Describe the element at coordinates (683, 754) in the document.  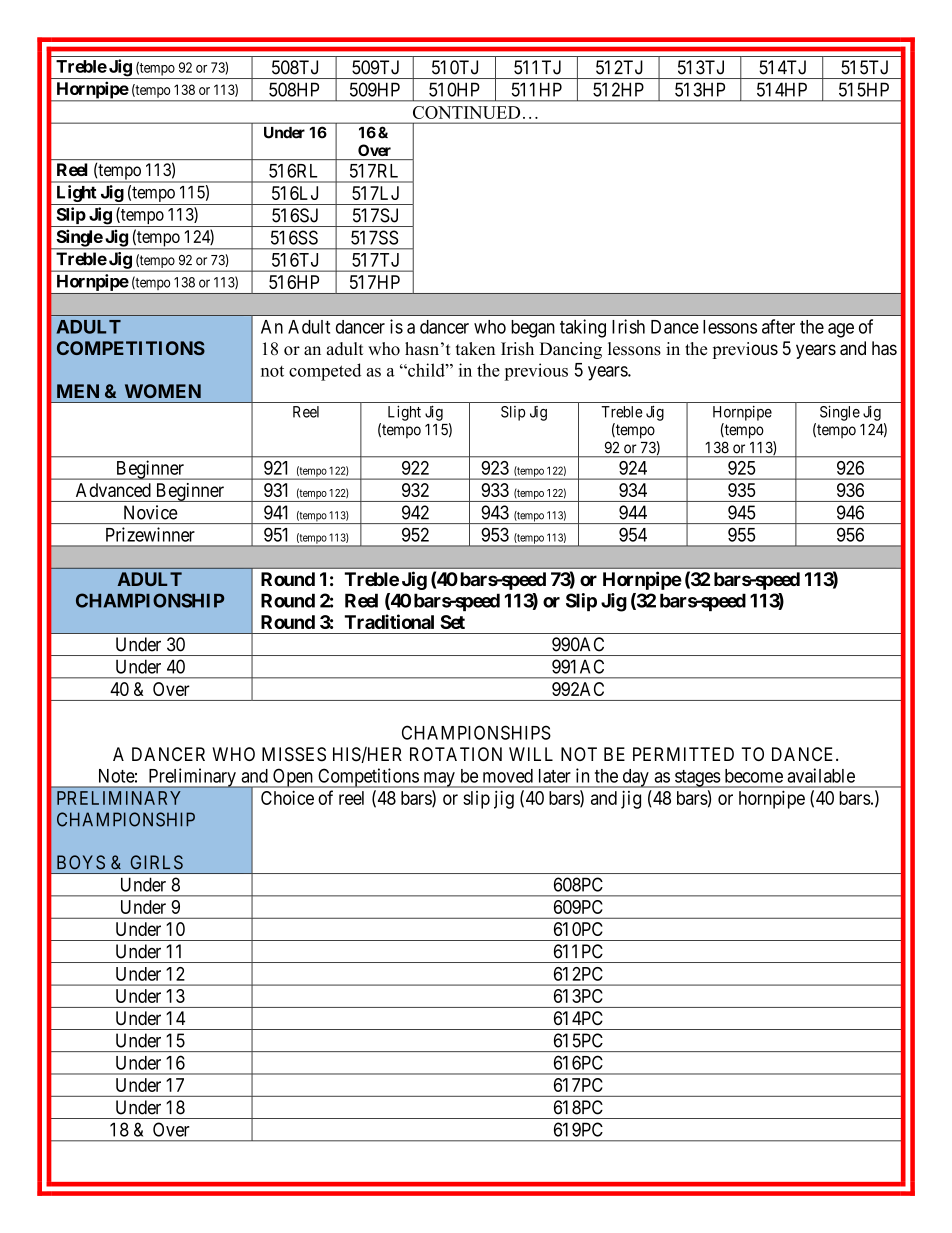
I see `PERMITTED` at that location.
